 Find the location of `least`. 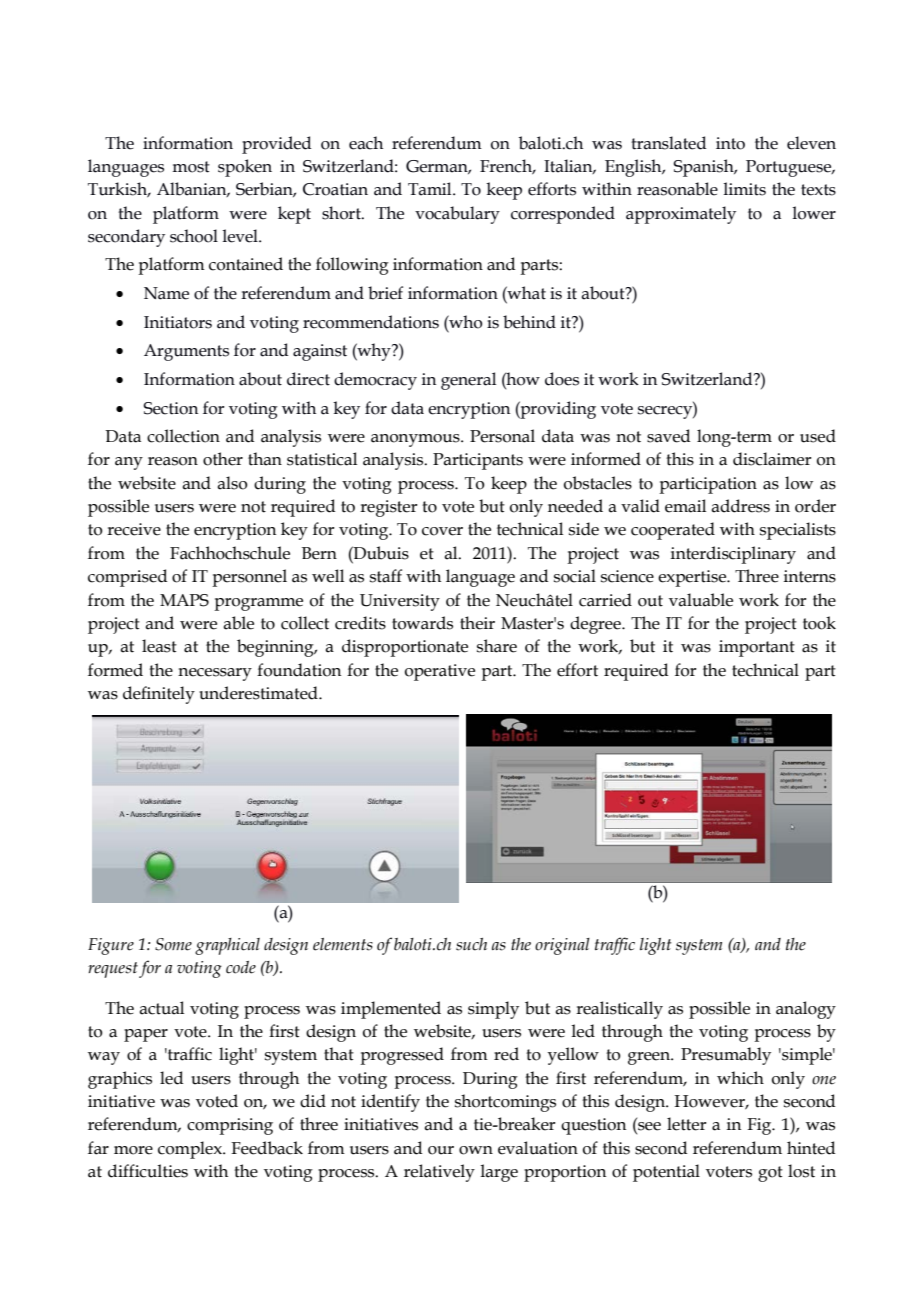

least is located at coordinates (159, 646).
